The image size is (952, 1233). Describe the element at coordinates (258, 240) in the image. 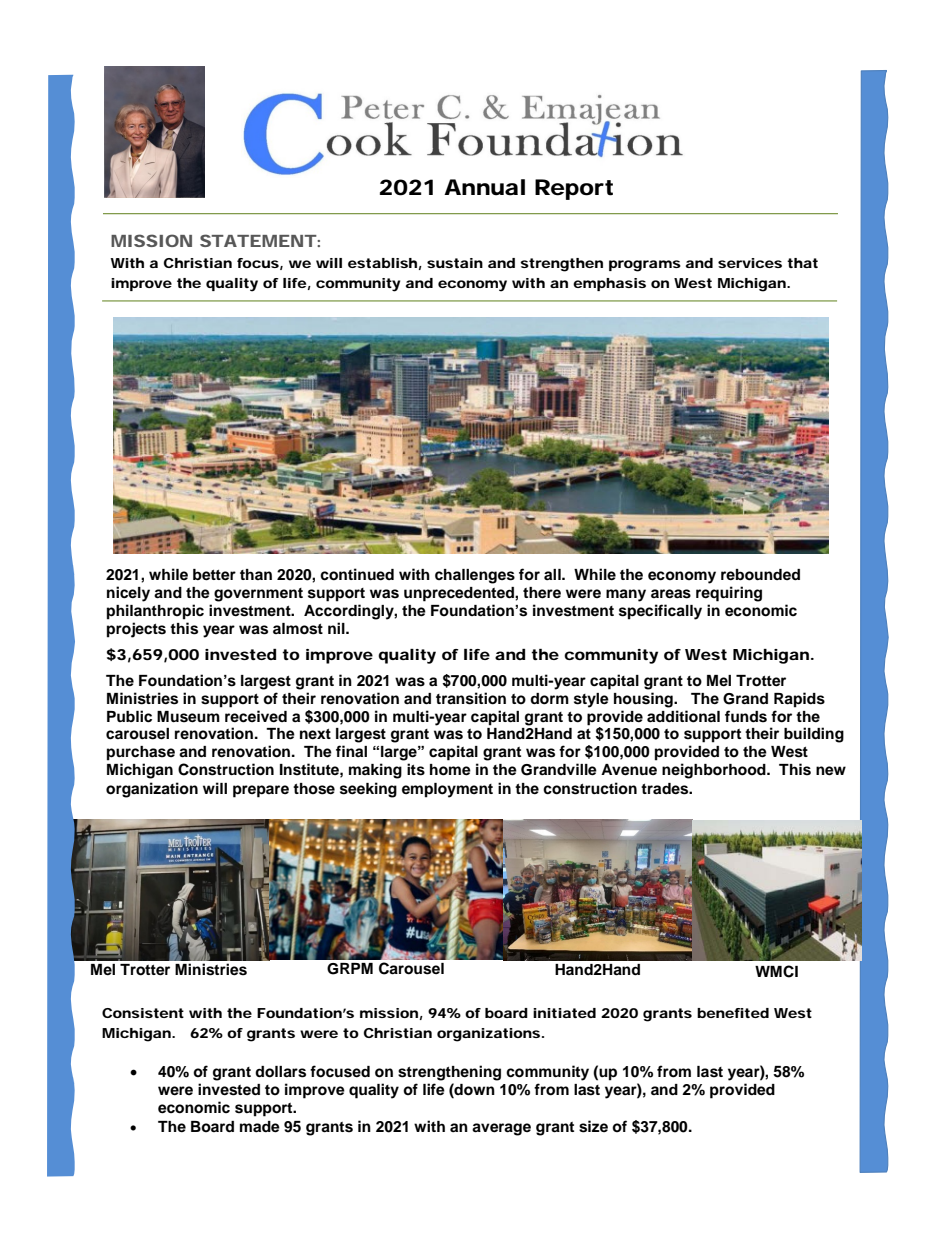

I see `STATEMENT` at that location.
